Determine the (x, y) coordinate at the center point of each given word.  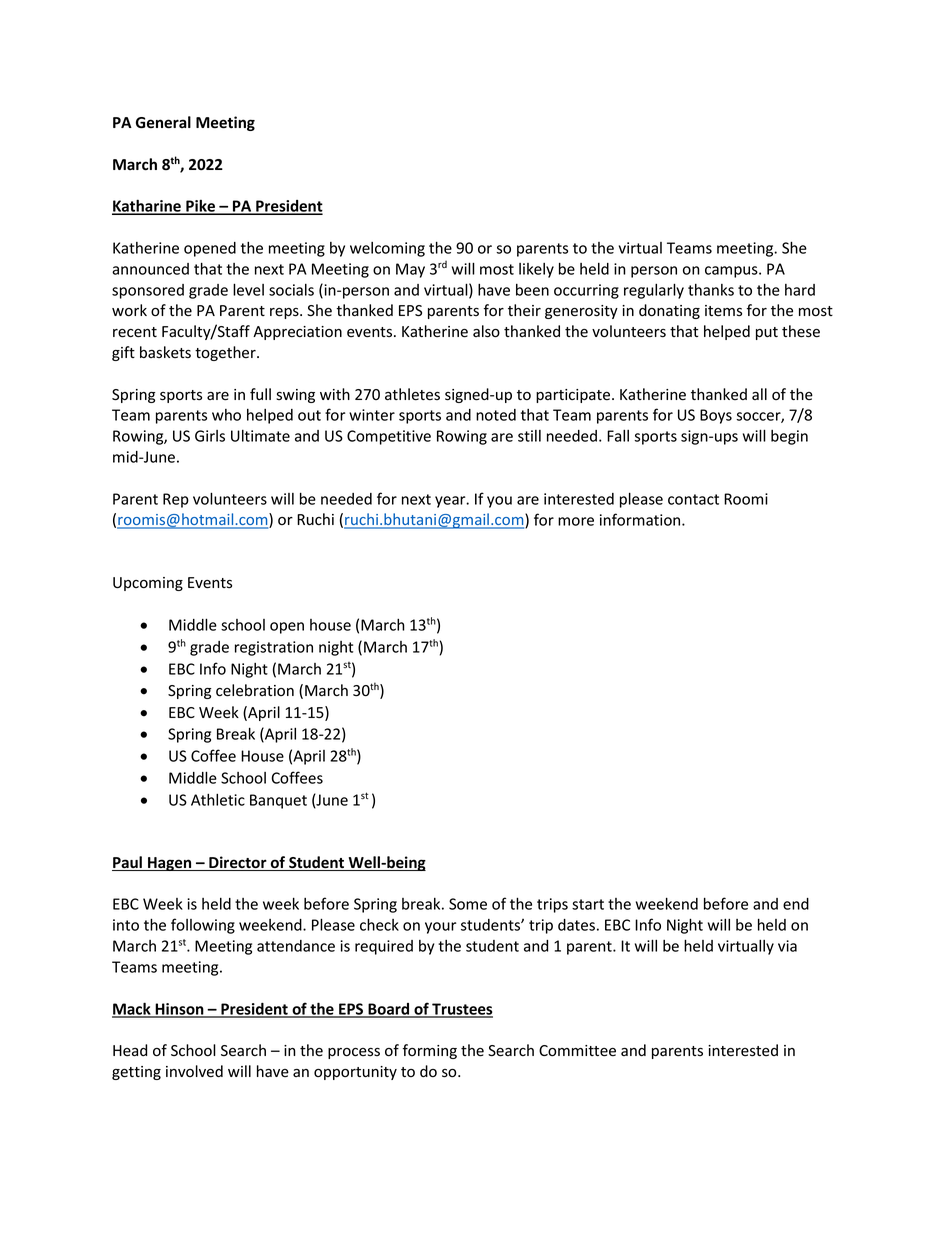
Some (468, 904)
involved (194, 1071)
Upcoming (148, 584)
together (226, 353)
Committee (577, 1051)
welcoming (387, 249)
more (576, 521)
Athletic (218, 800)
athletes (412, 394)
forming (430, 1051)
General (163, 122)
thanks (711, 290)
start (588, 904)
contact (693, 499)
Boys (716, 416)
